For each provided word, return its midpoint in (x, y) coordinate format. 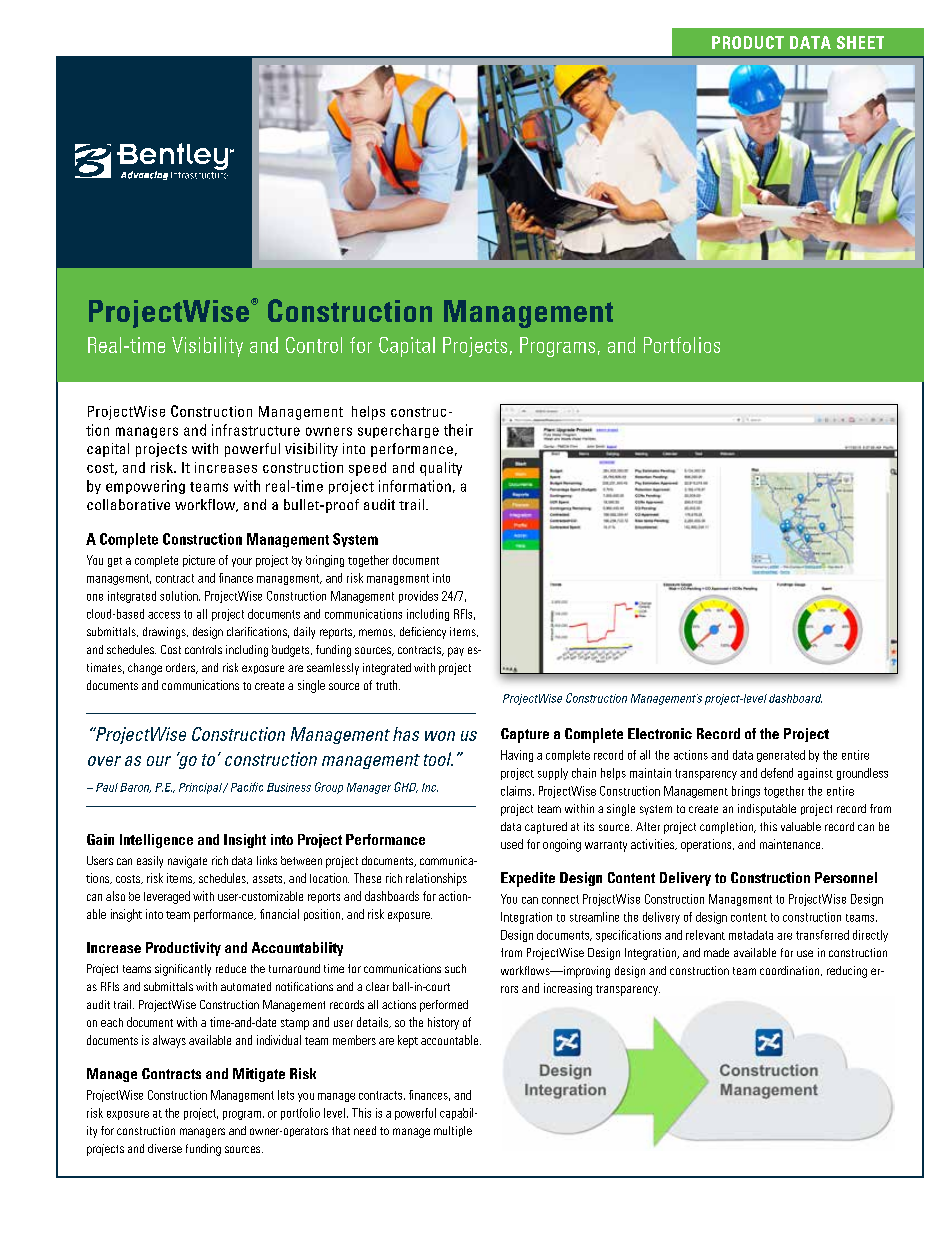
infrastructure (256, 430)
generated (781, 756)
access (164, 615)
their (458, 430)
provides (418, 597)
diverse (165, 1148)
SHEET (860, 42)
